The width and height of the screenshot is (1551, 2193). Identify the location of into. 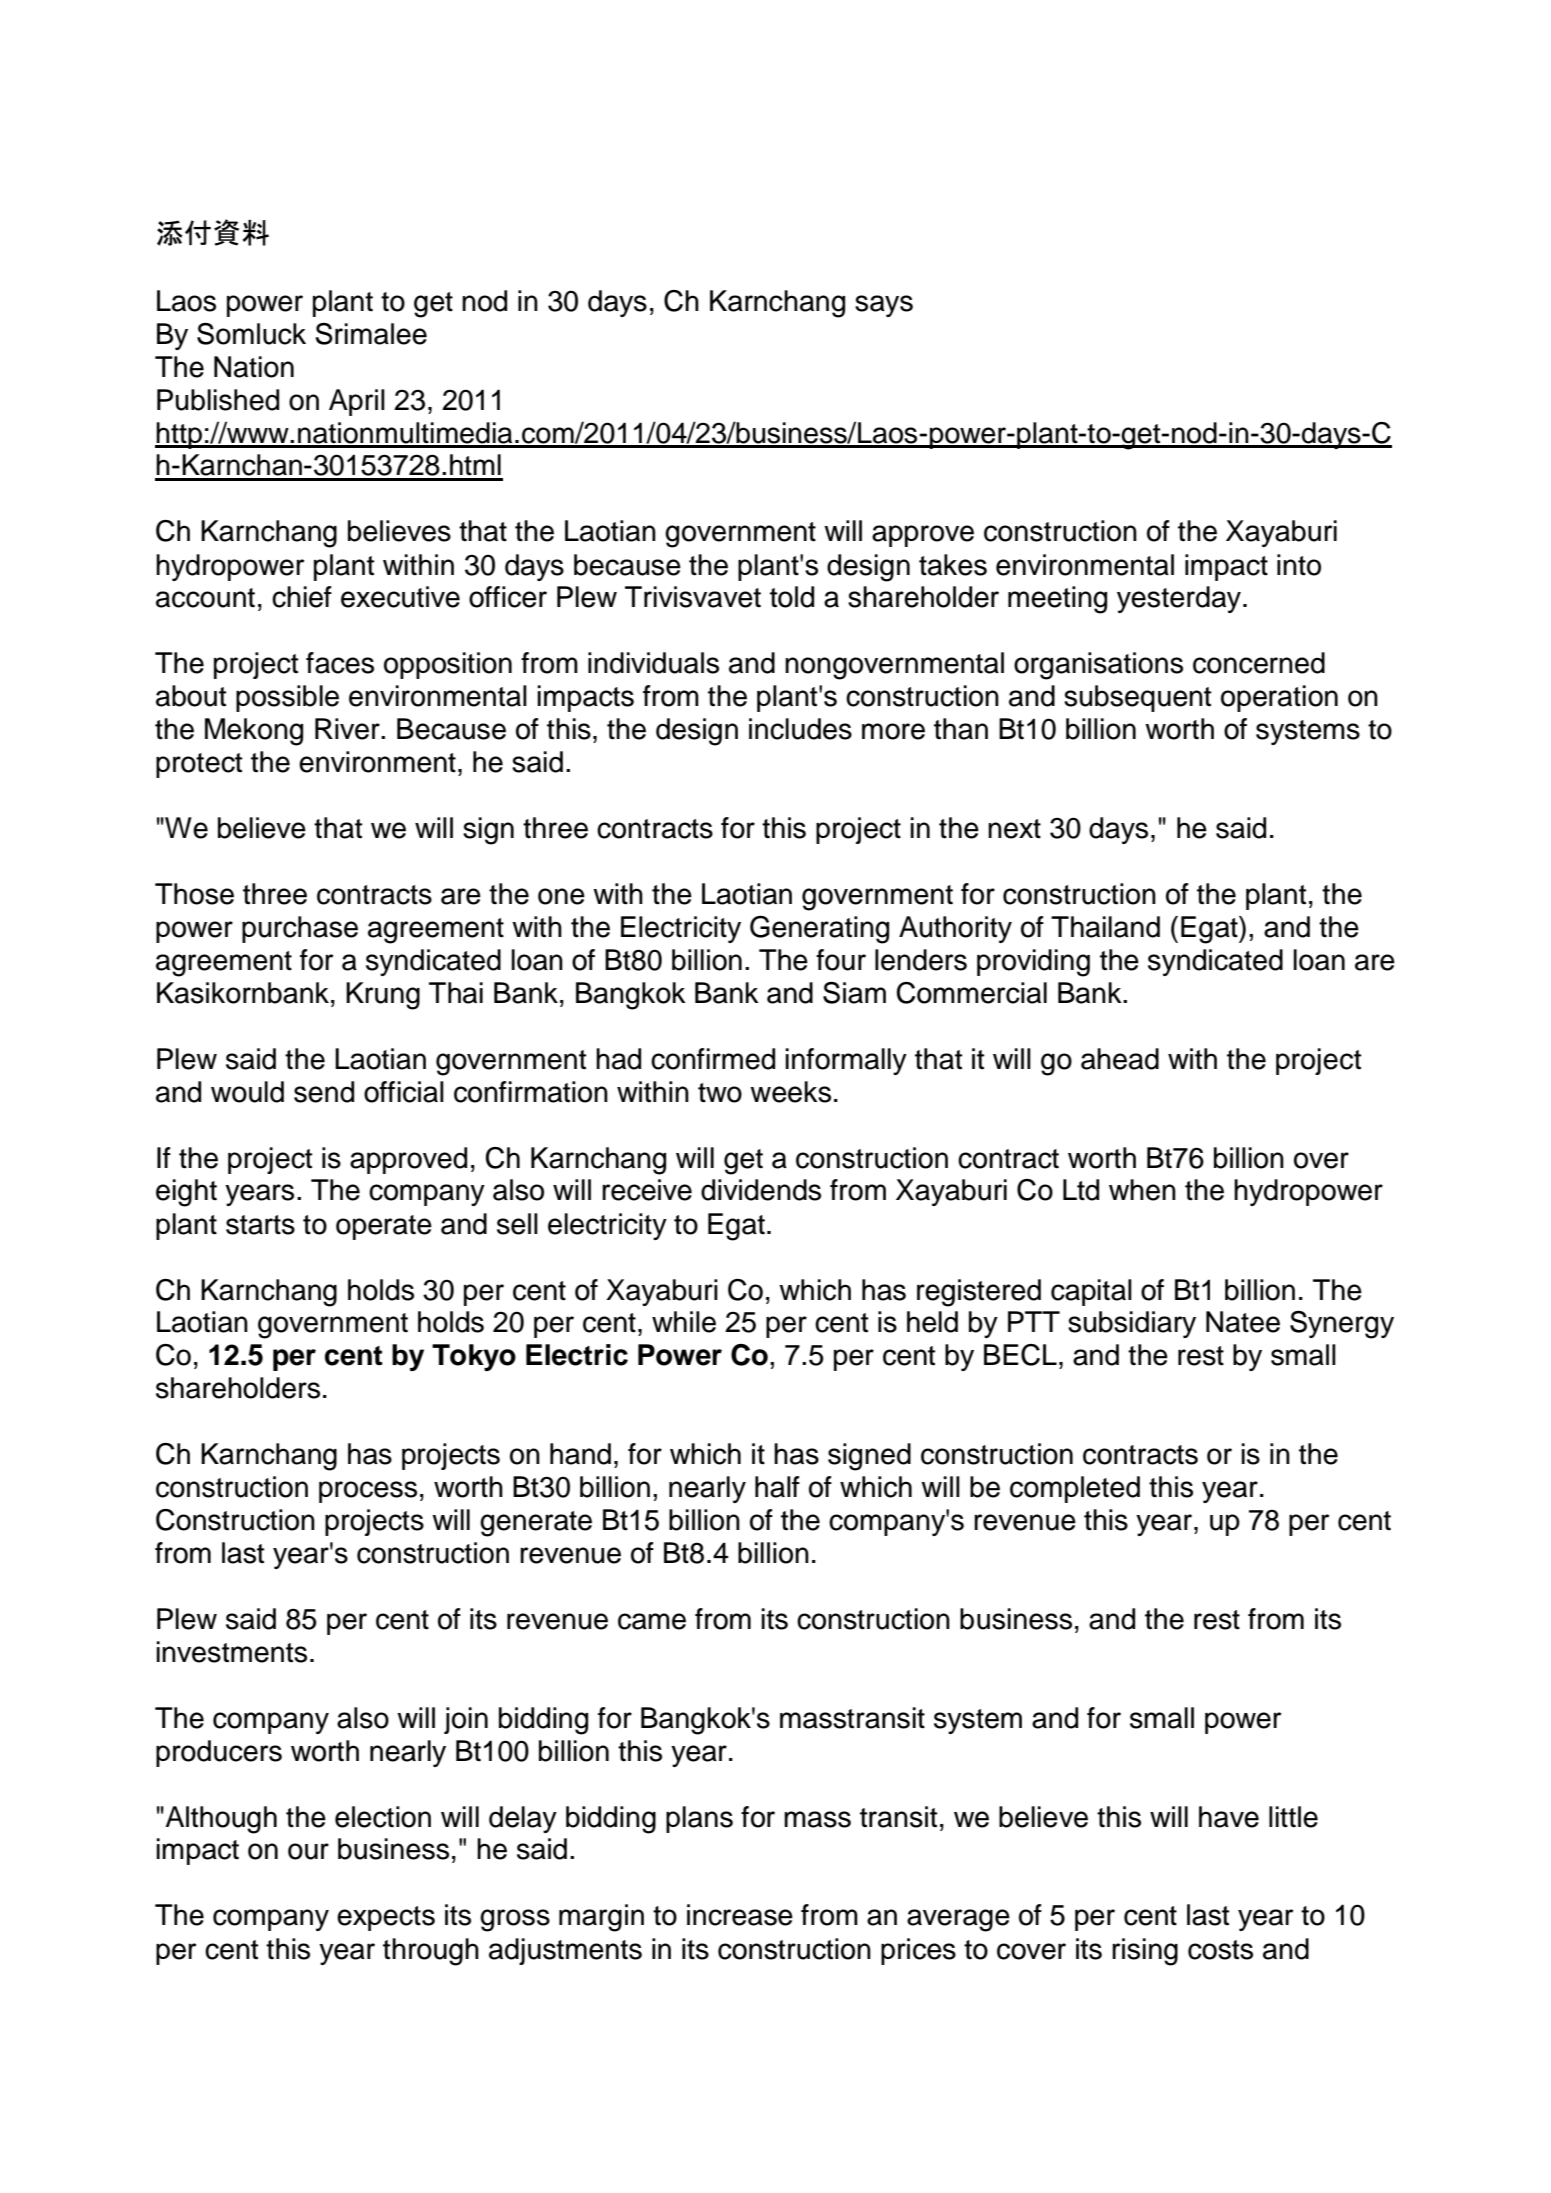
(1299, 565).
